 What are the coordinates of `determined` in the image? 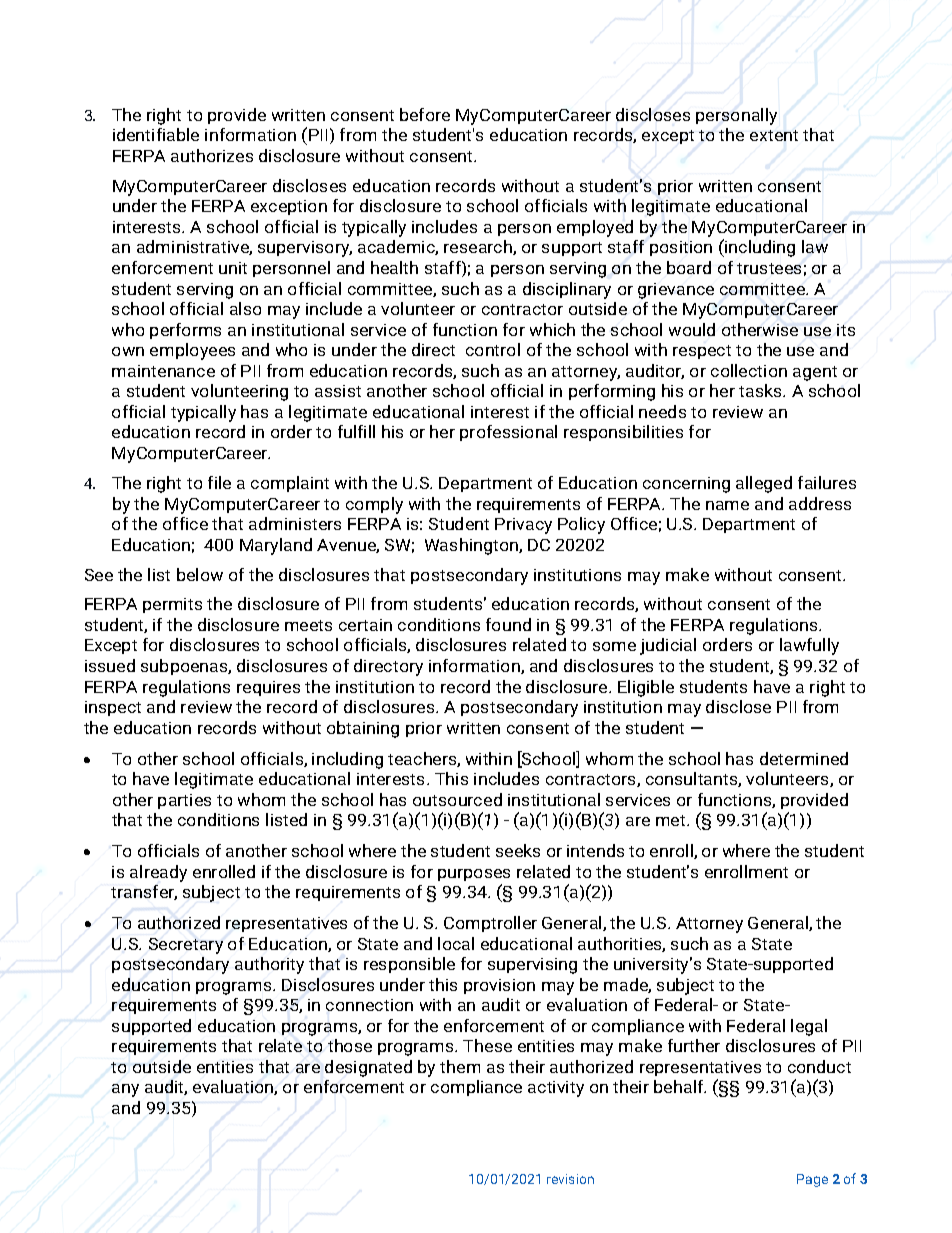 It's located at (804, 758).
